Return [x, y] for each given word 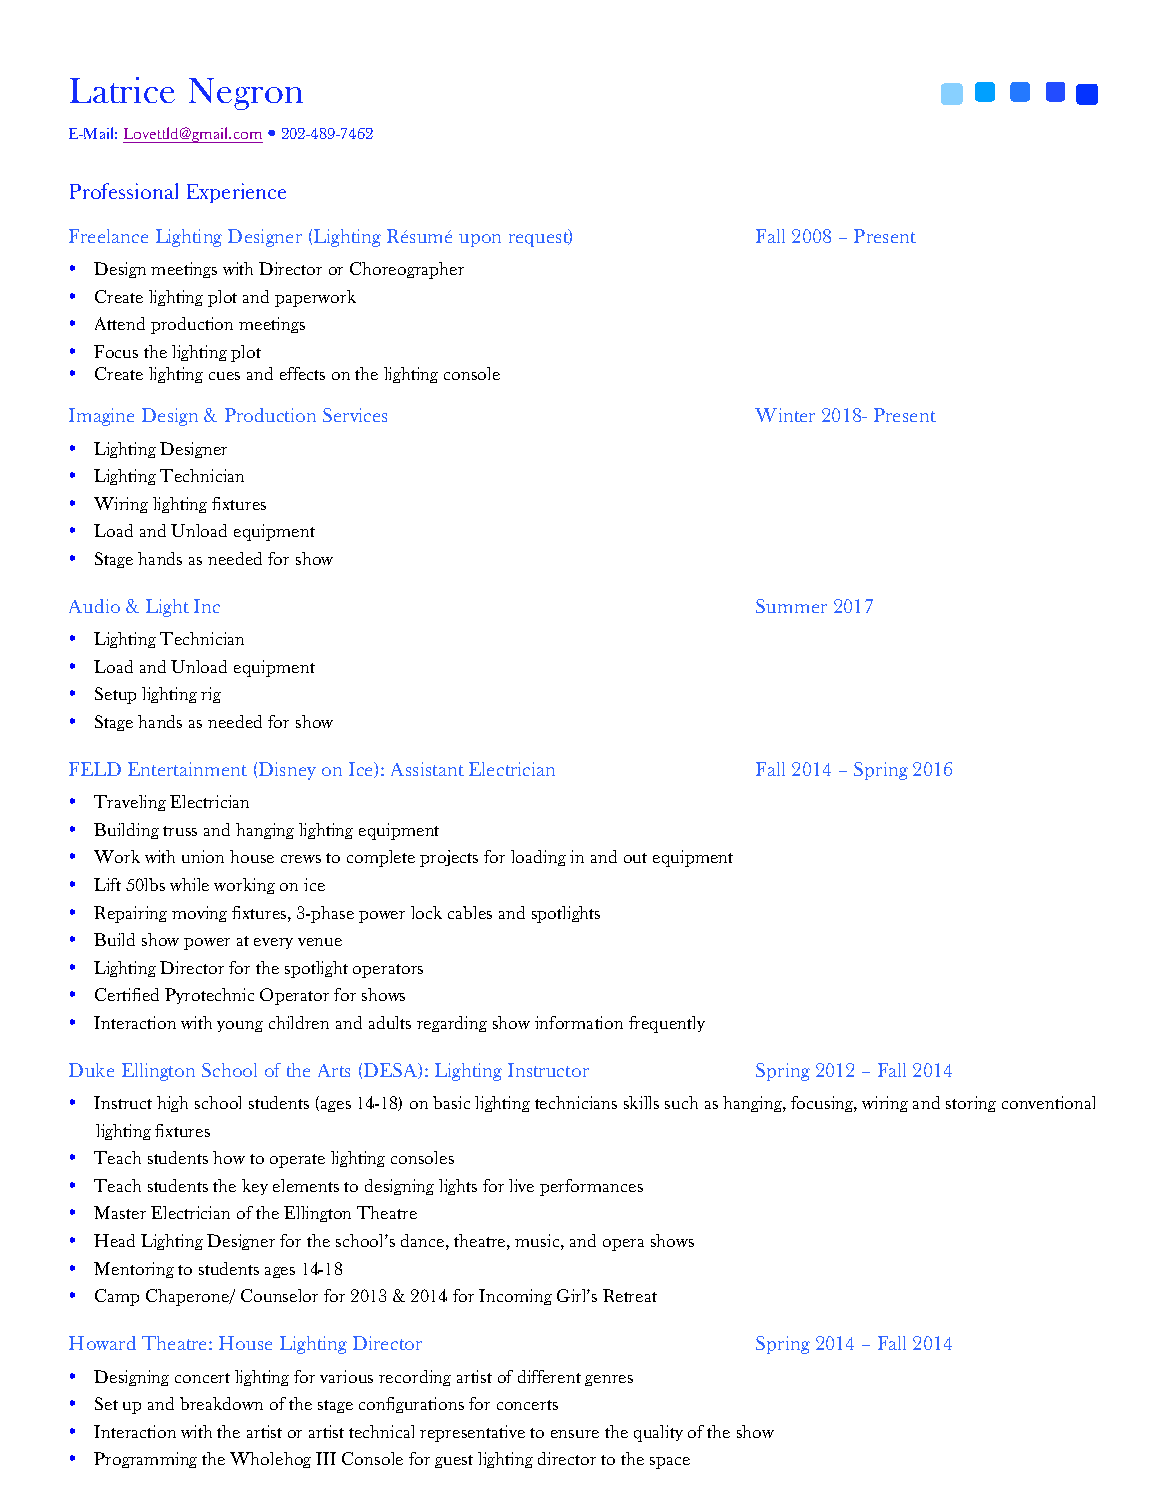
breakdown [221, 1403]
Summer [791, 606]
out [635, 858]
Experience [236, 193]
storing [971, 1104]
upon [480, 240]
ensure [575, 1434]
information [579, 1022]
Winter [785, 415]
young [240, 1026]
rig [211, 695]
